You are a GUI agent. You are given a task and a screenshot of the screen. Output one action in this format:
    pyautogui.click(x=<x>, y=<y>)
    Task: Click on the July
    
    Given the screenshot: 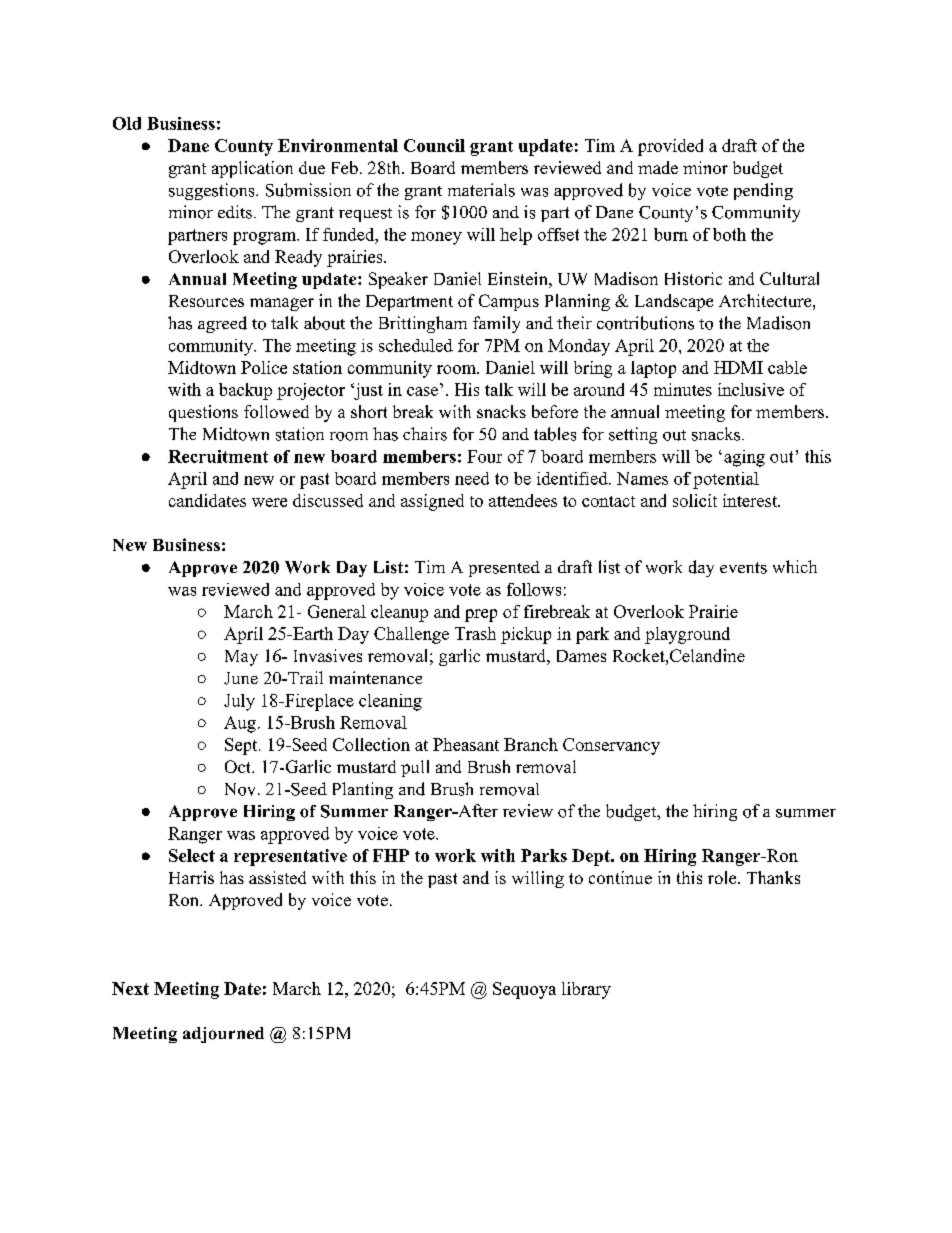 What is the action you would take?
    pyautogui.click(x=239, y=702)
